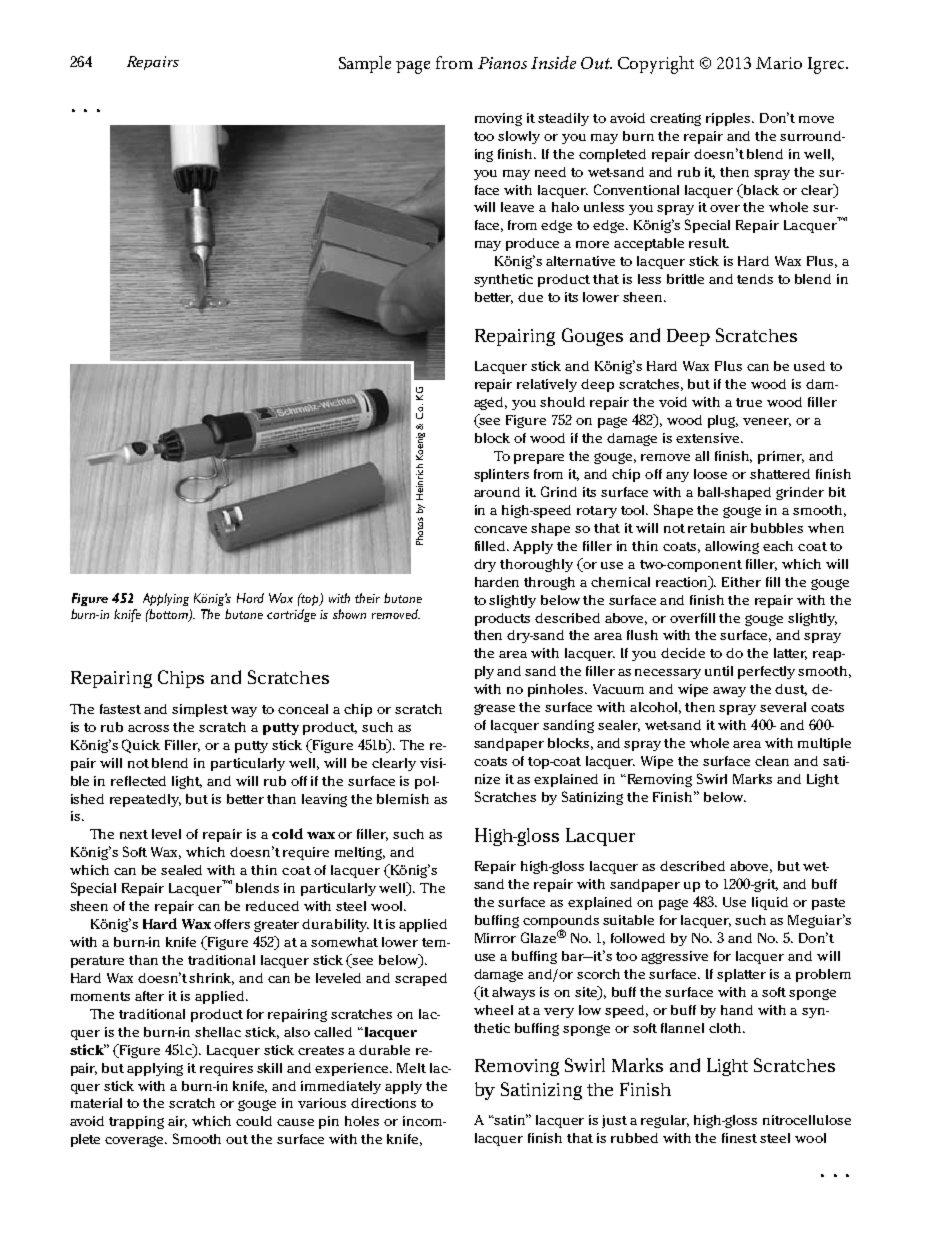  I want to click on due, so click(530, 297).
